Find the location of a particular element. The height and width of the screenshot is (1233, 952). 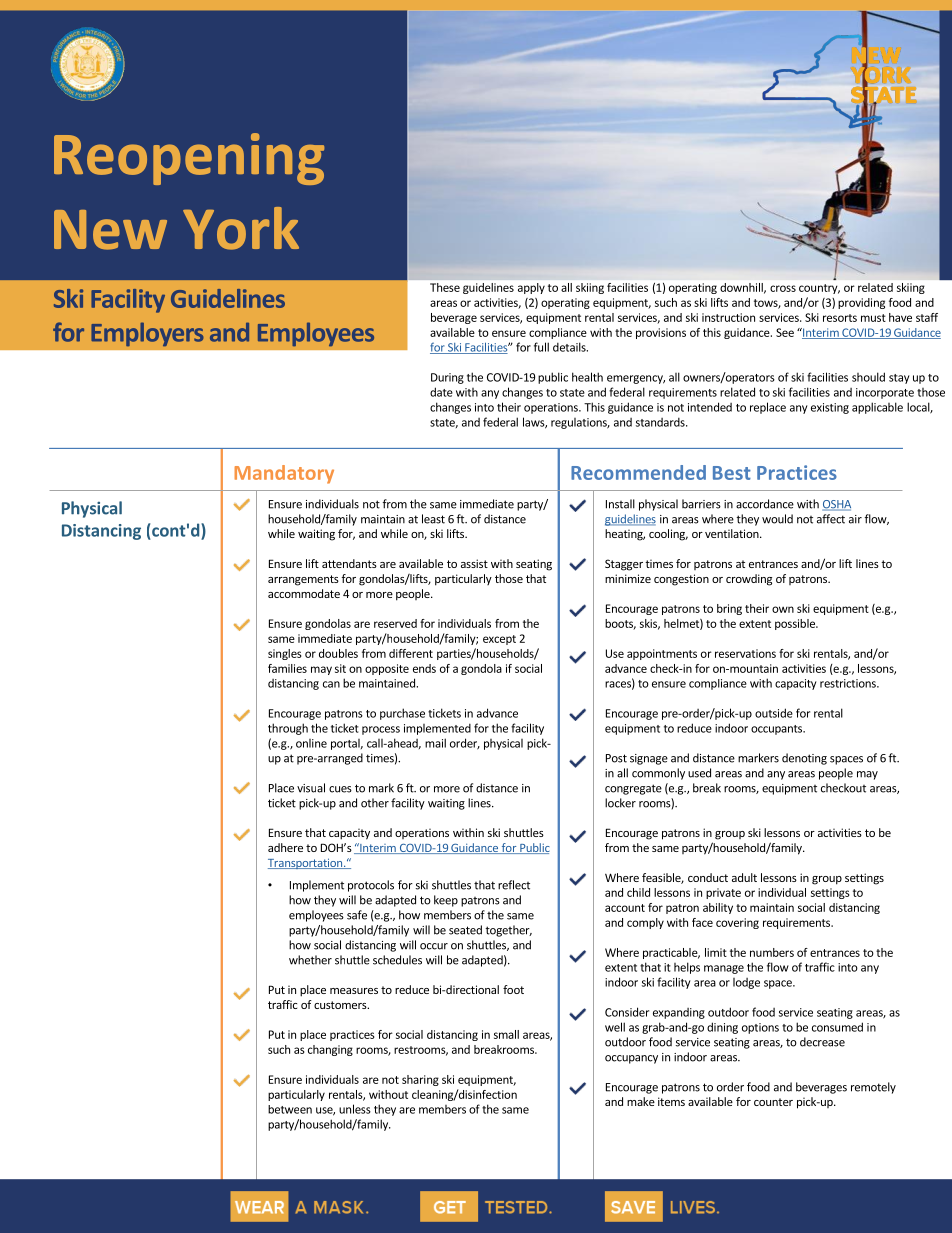

denoting is located at coordinates (804, 759).
